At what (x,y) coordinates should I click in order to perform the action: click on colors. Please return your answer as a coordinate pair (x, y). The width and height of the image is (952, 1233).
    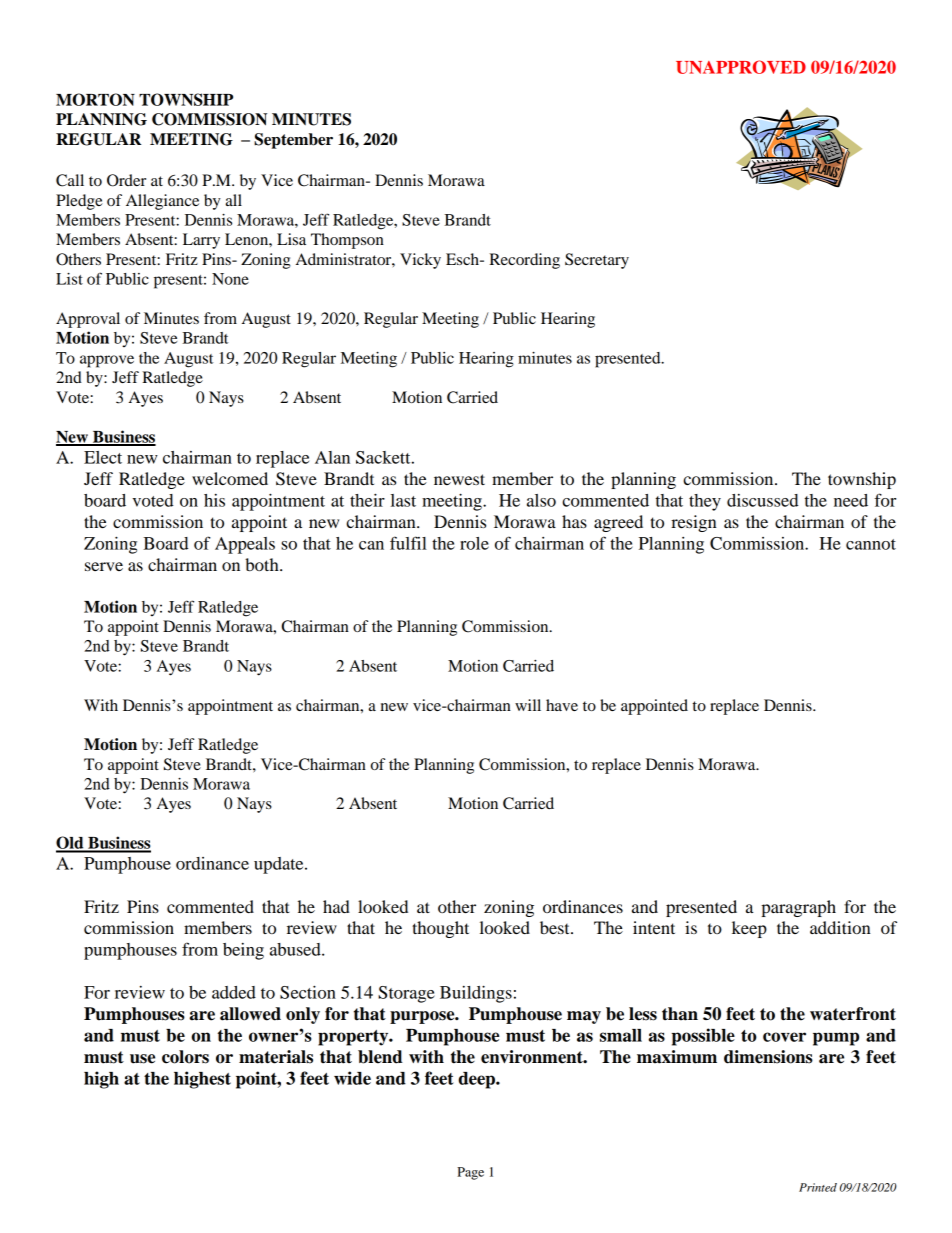
    Looking at the image, I should click on (185, 1057).
